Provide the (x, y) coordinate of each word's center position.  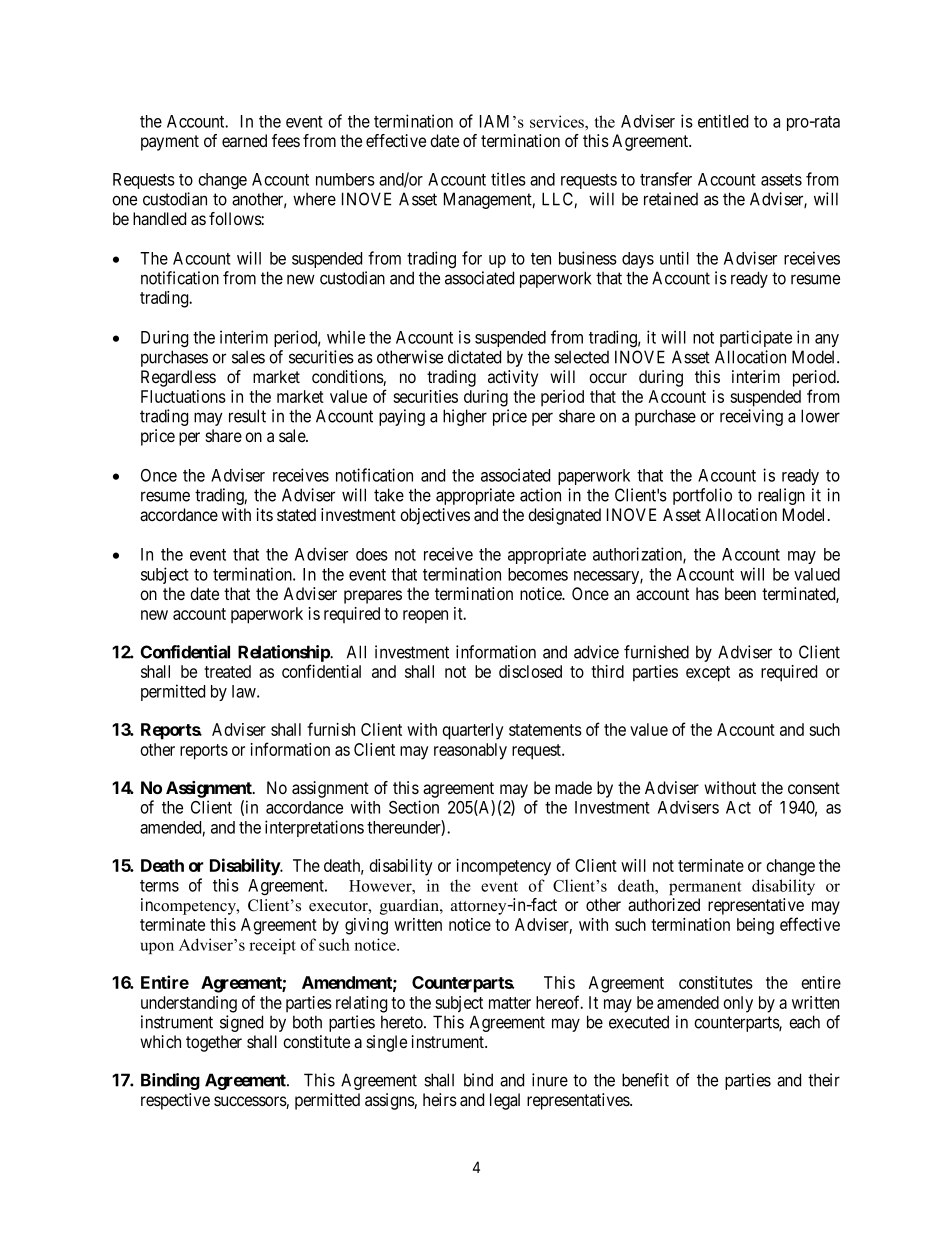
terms (159, 886)
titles (508, 179)
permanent (705, 888)
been (740, 593)
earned (244, 141)
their (824, 1080)
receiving (751, 417)
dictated (474, 357)
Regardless (178, 378)
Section (414, 807)
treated (227, 671)
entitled (723, 121)
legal (505, 1101)
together (214, 1043)
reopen (425, 617)
